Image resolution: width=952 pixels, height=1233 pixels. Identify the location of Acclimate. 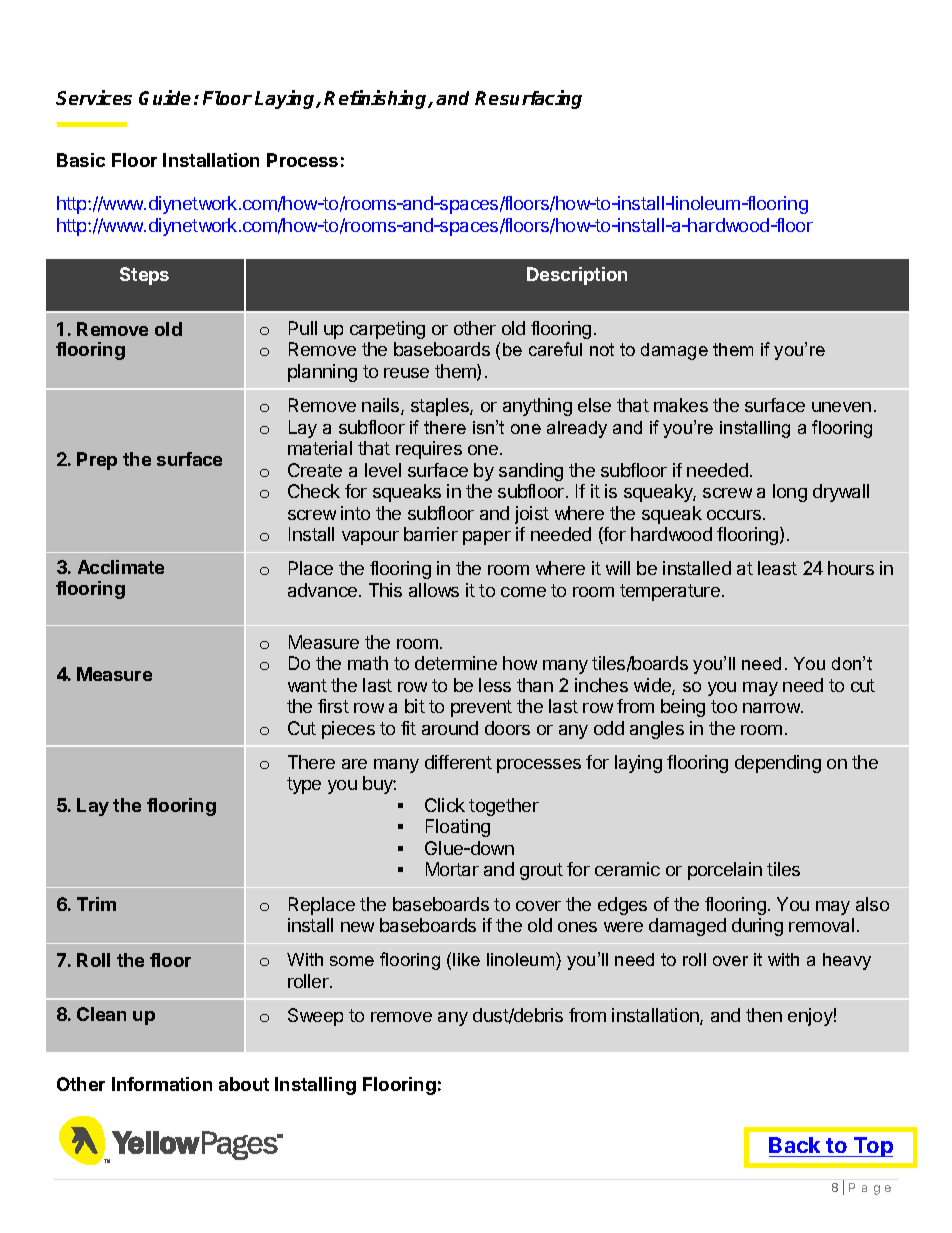
(121, 567).
